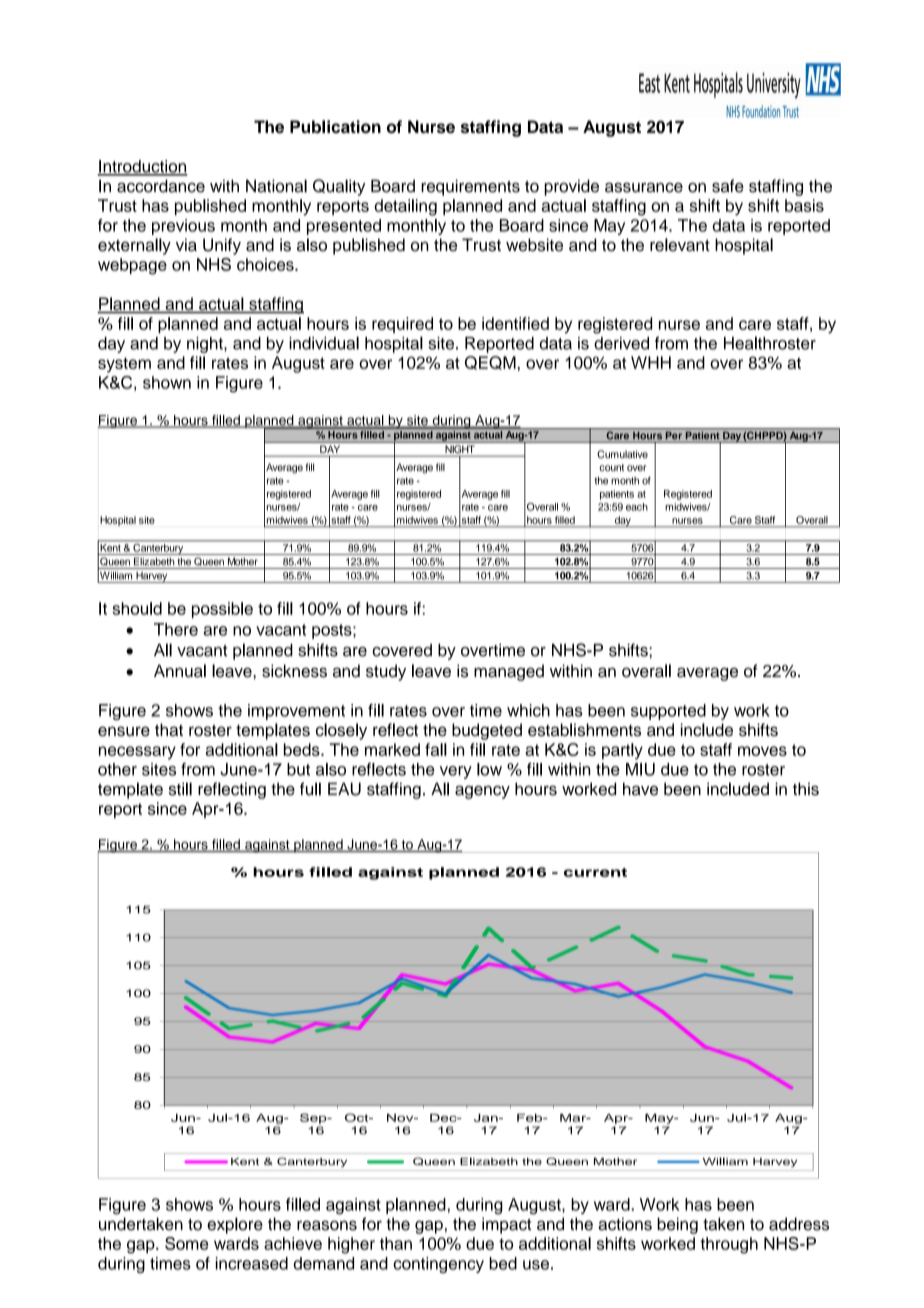 The width and height of the screenshot is (924, 1308). Describe the element at coordinates (806, 789) in the screenshot. I see `this` at that location.
